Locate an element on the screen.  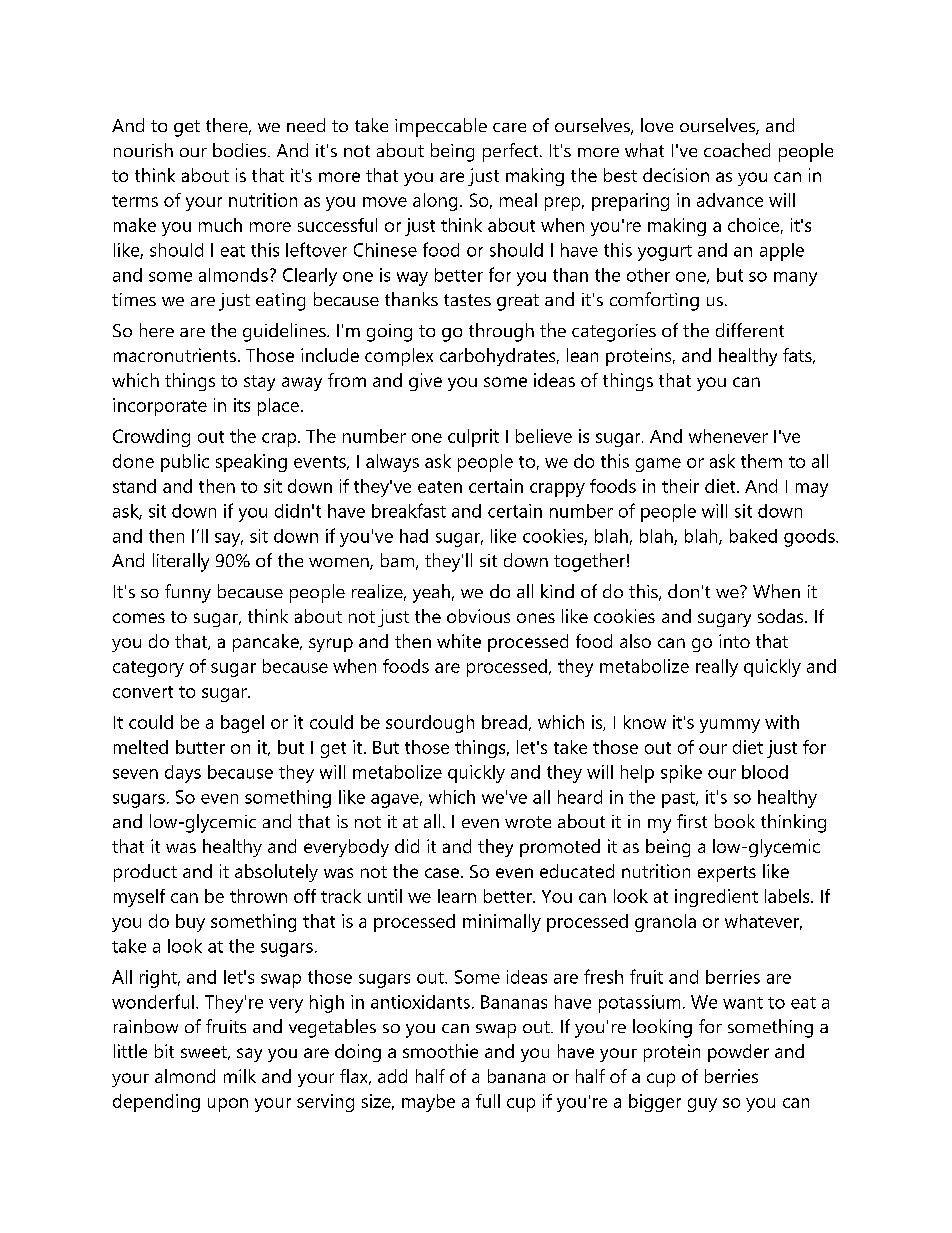
culprit is located at coordinates (473, 438).
